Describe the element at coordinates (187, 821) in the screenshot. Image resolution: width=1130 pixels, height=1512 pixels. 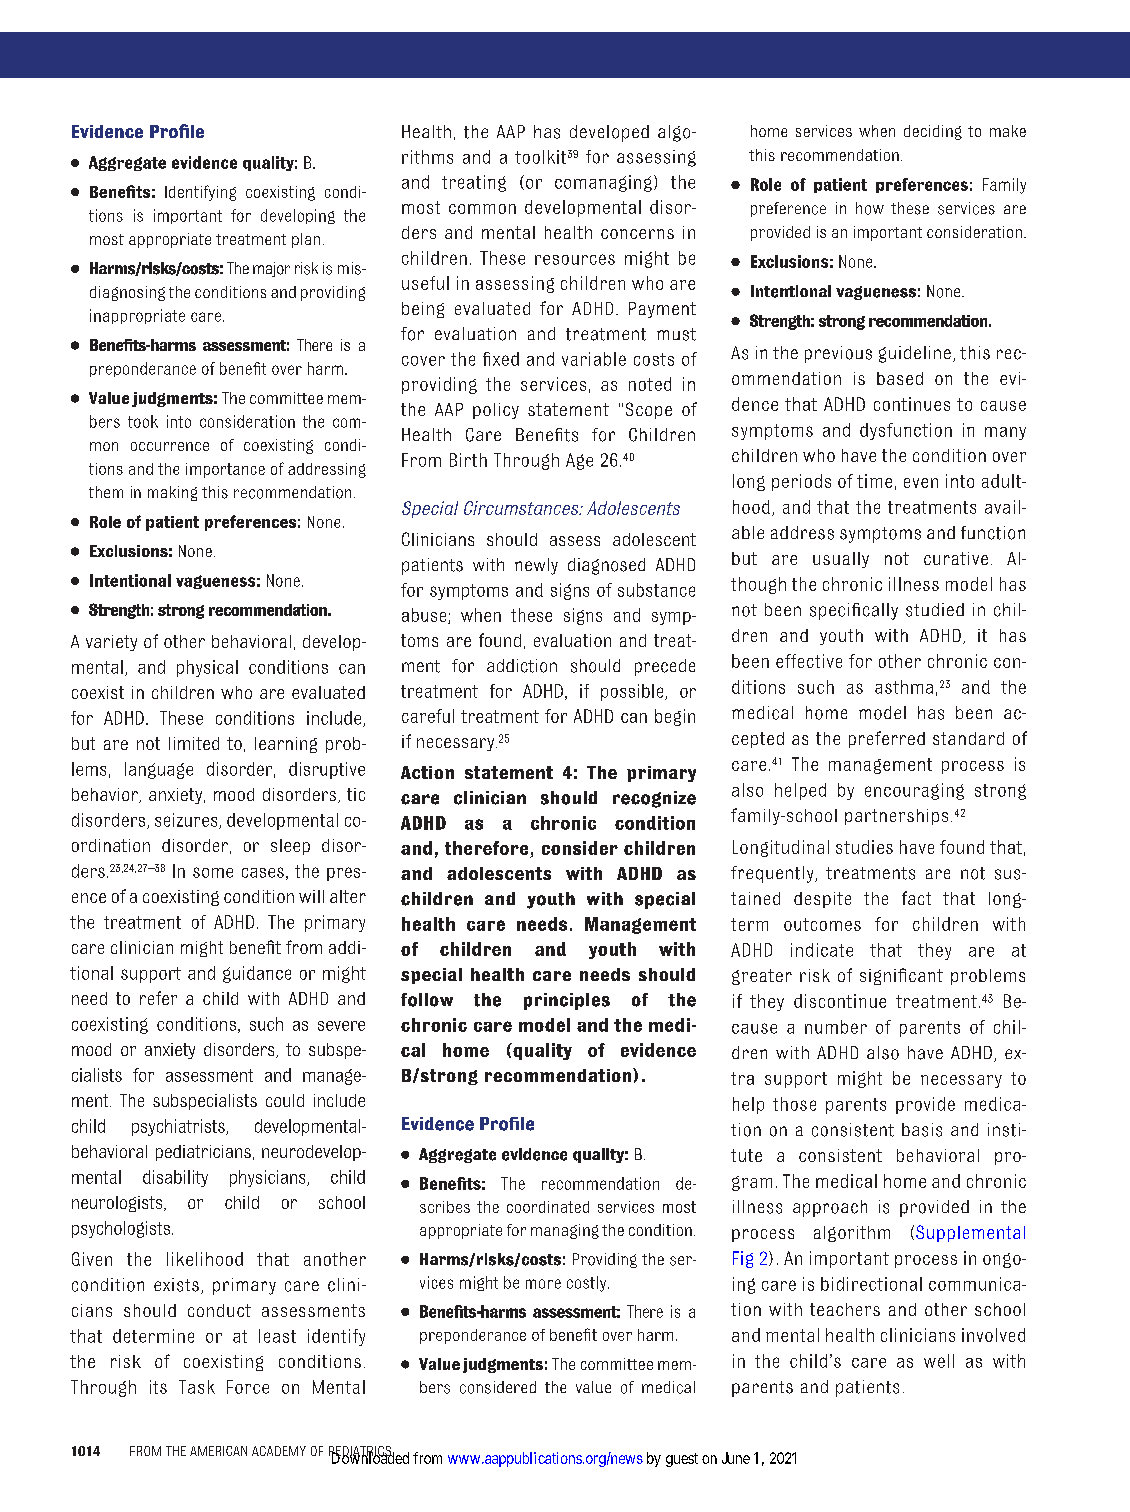
I see `seizures` at that location.
